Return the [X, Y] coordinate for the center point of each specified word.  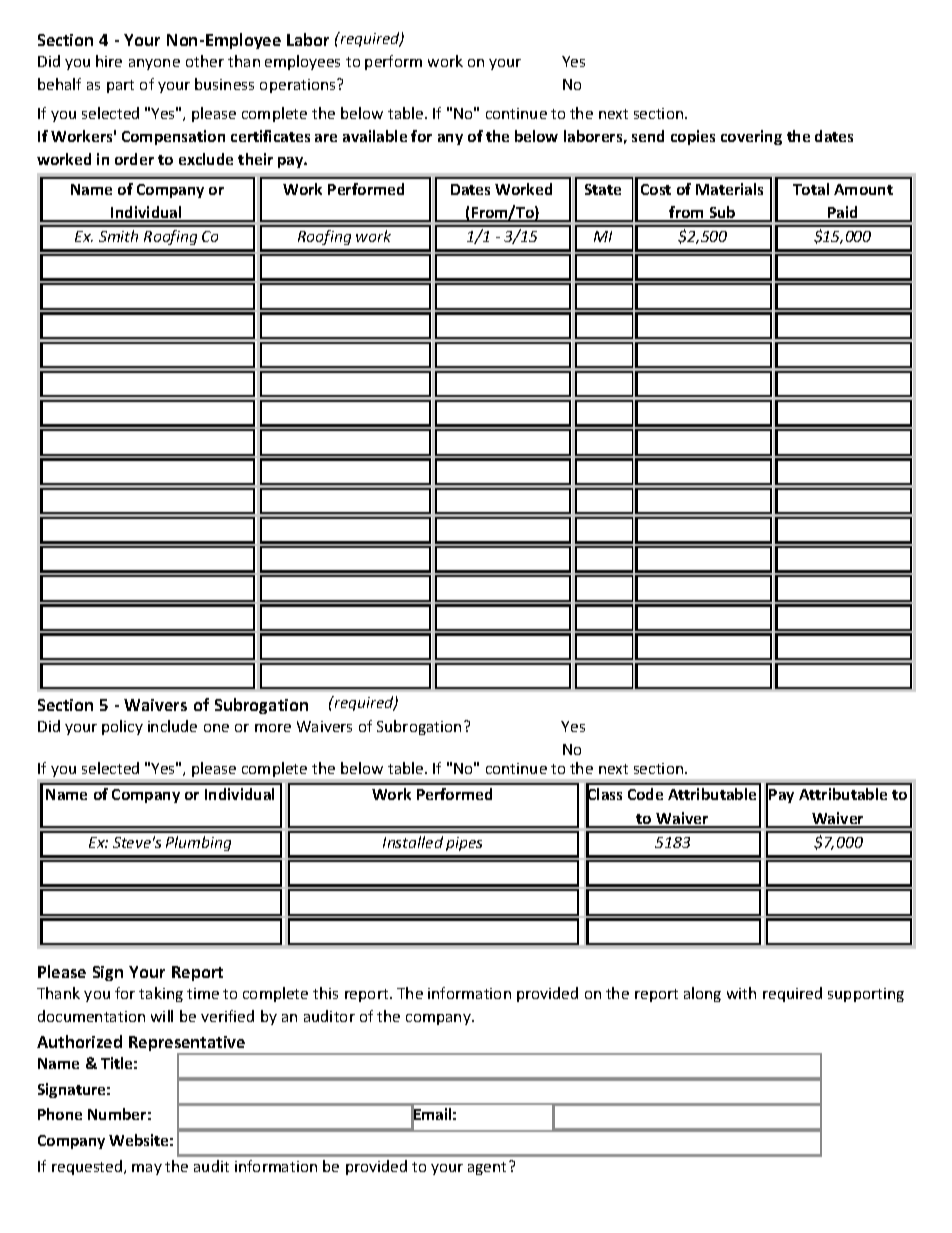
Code [645, 794]
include [172, 726]
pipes [464, 844]
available [375, 136]
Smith [118, 236]
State [603, 189]
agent [489, 1168]
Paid [843, 213]
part [120, 86]
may [147, 1169]
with [741, 993]
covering [751, 137]
